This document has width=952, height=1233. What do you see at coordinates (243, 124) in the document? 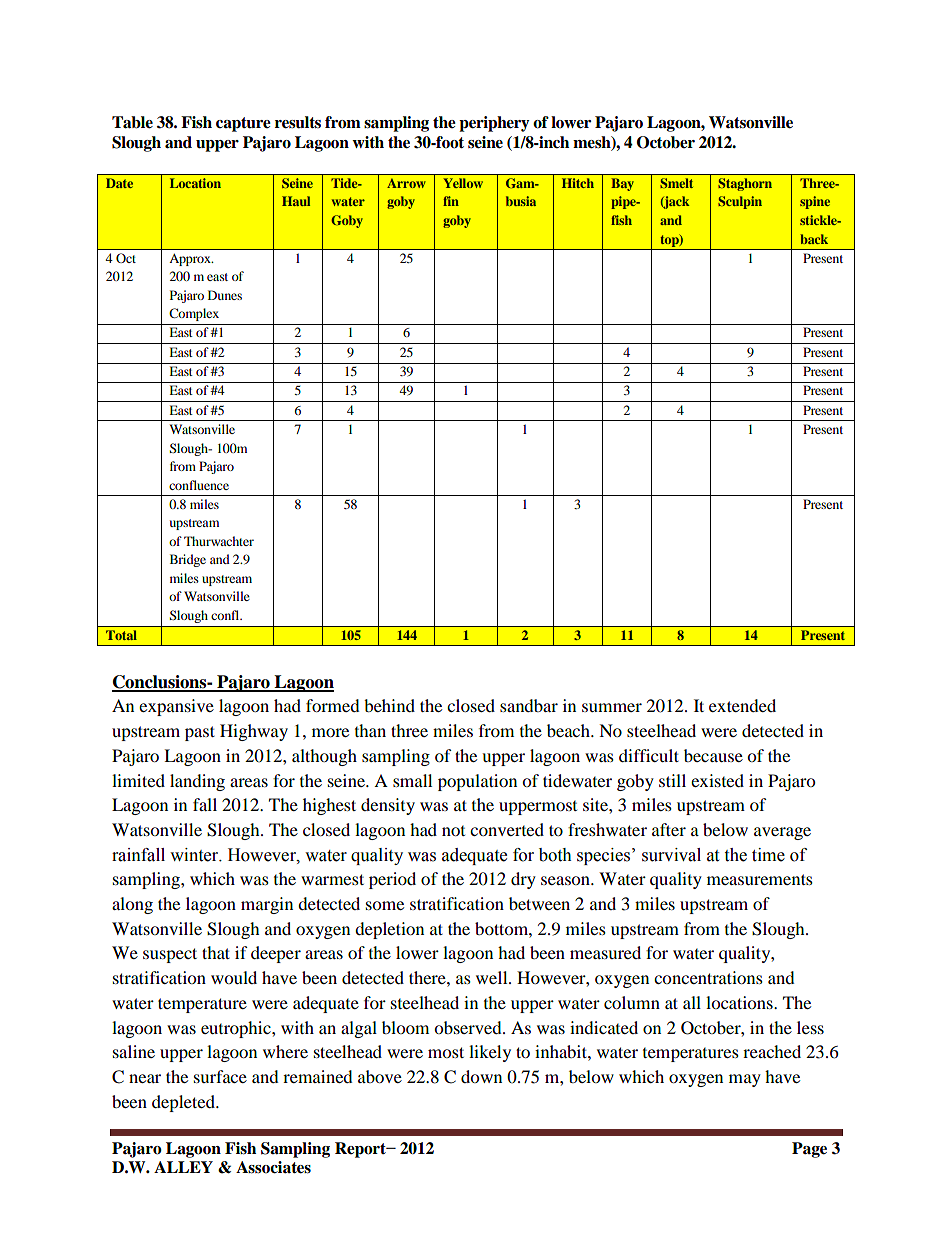
I see `capture` at bounding box center [243, 124].
